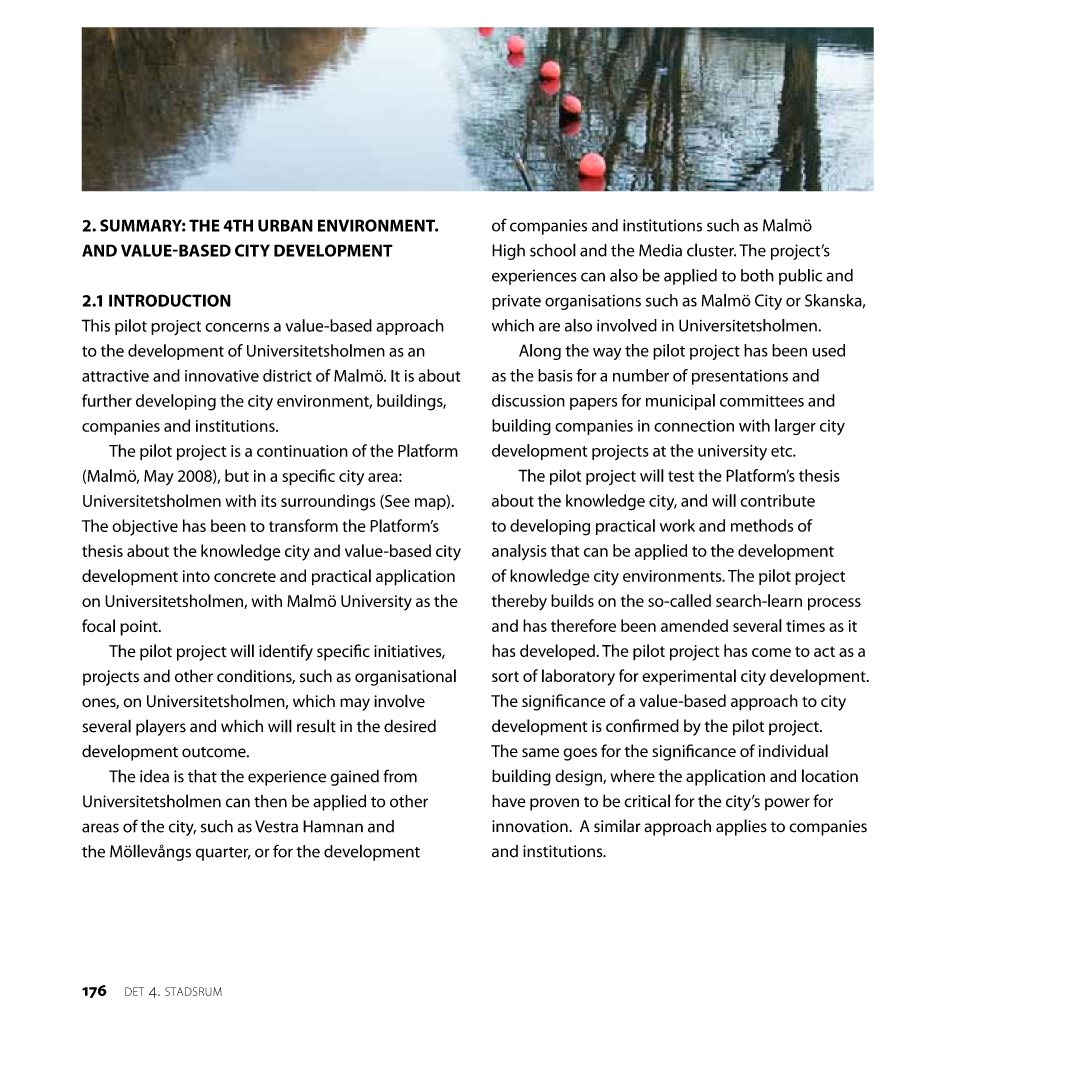  I want to click on High, so click(508, 252).
